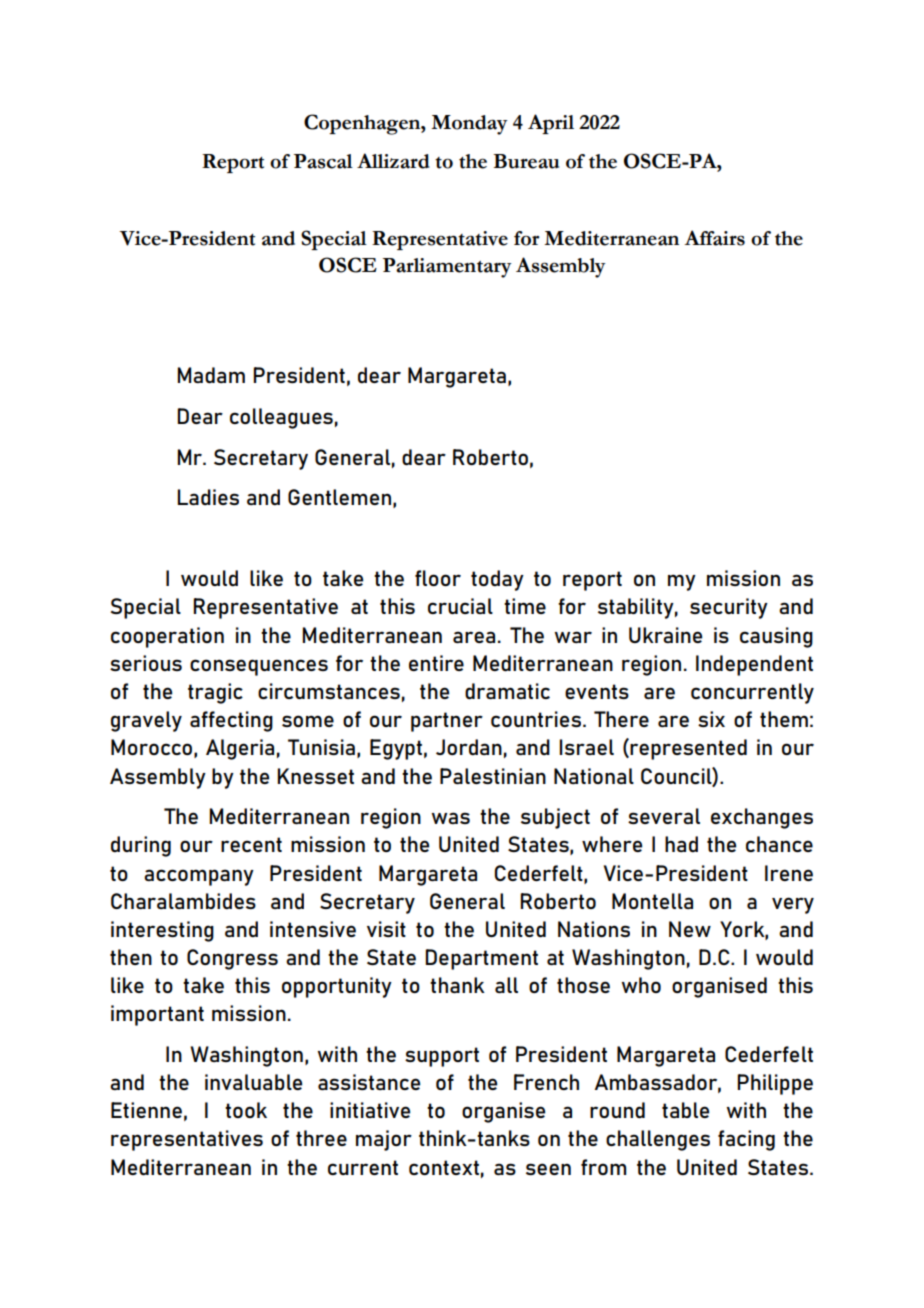 The width and height of the screenshot is (924, 1308). I want to click on Independent, so click(754, 665).
